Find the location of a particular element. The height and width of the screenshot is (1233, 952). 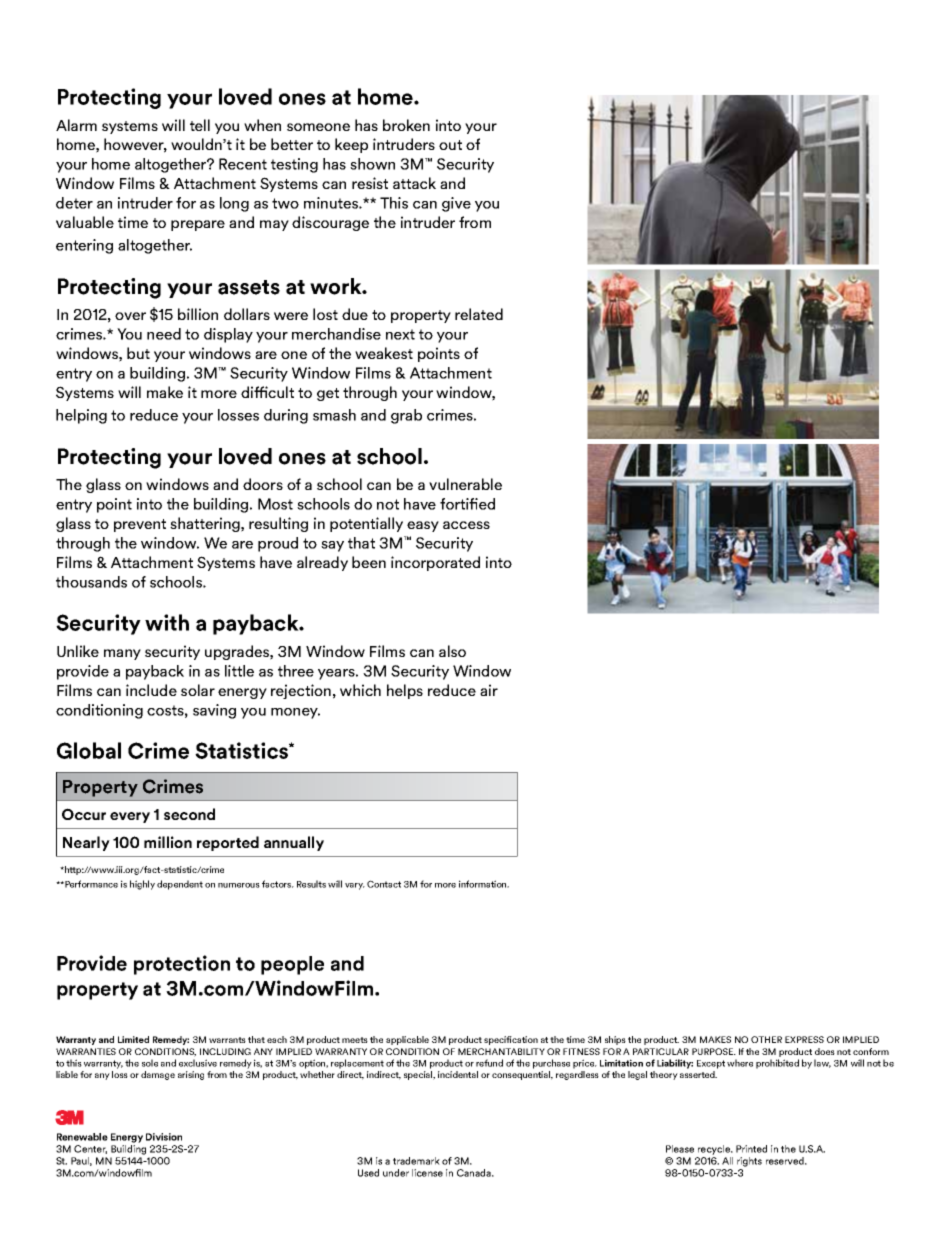

also is located at coordinates (452, 651).
